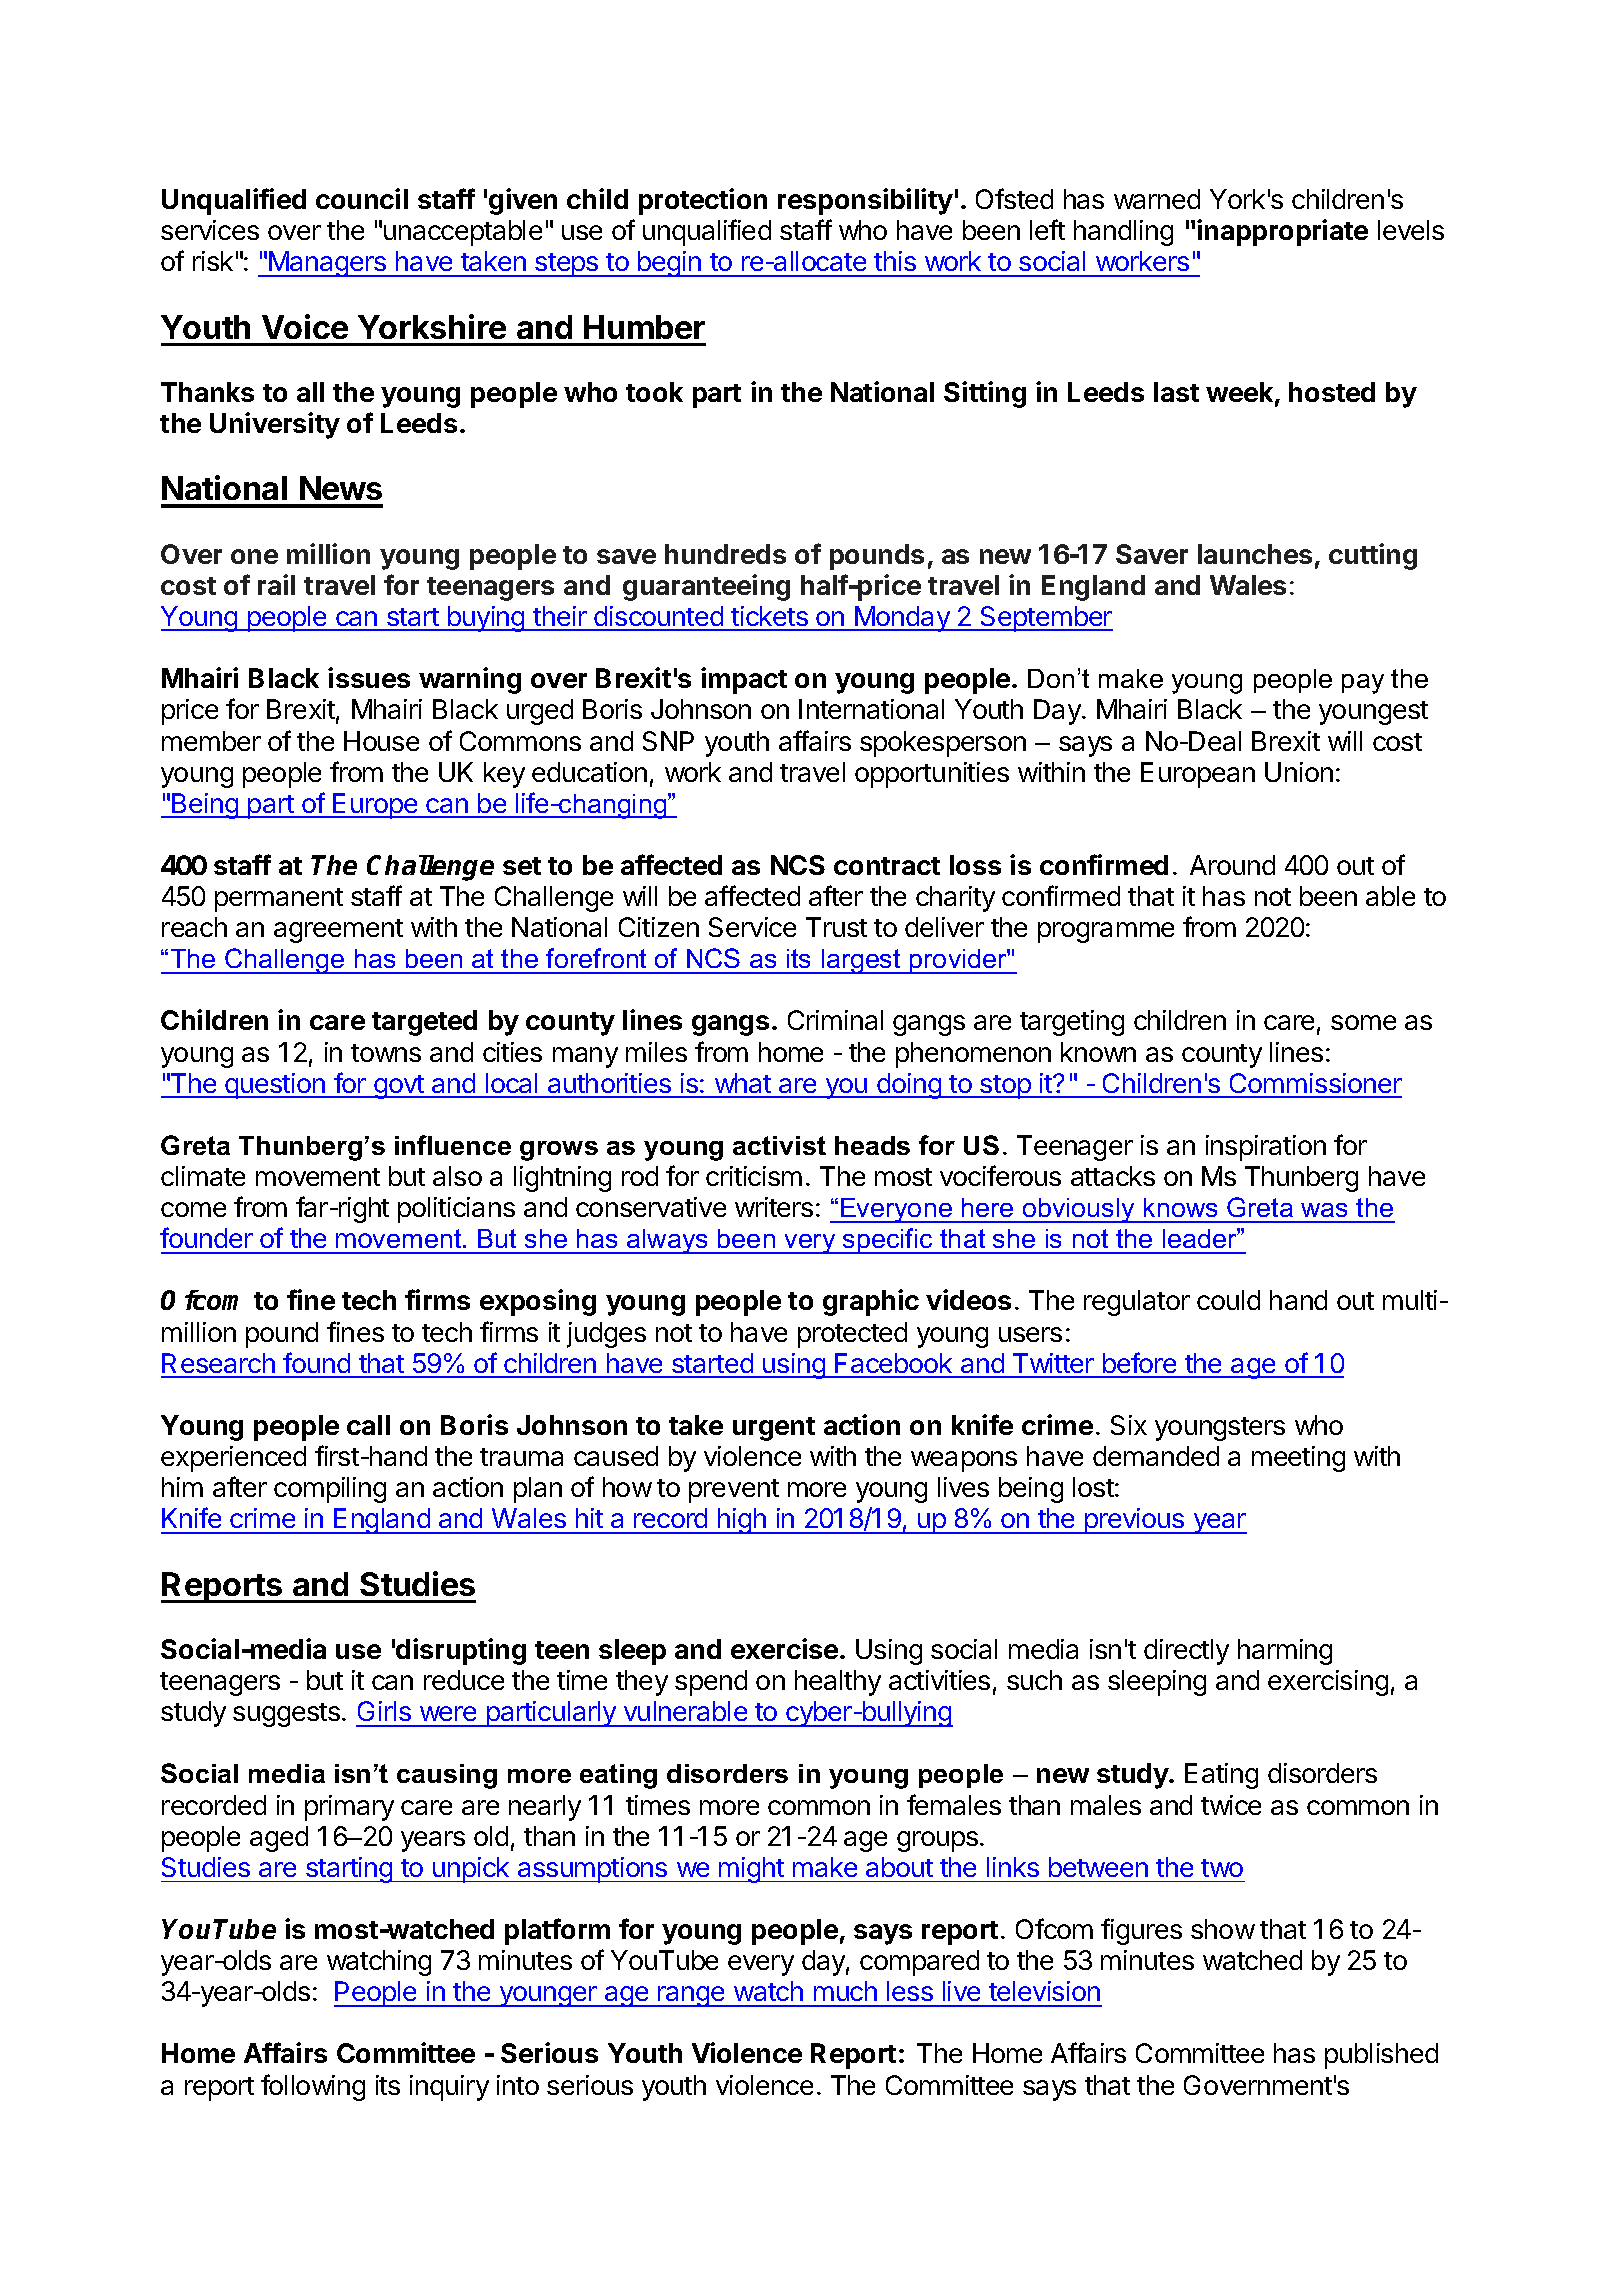 Image resolution: width=1610 pixels, height=2278 pixels. What do you see at coordinates (1282, 232) in the image?
I see `inappropriate` at bounding box center [1282, 232].
